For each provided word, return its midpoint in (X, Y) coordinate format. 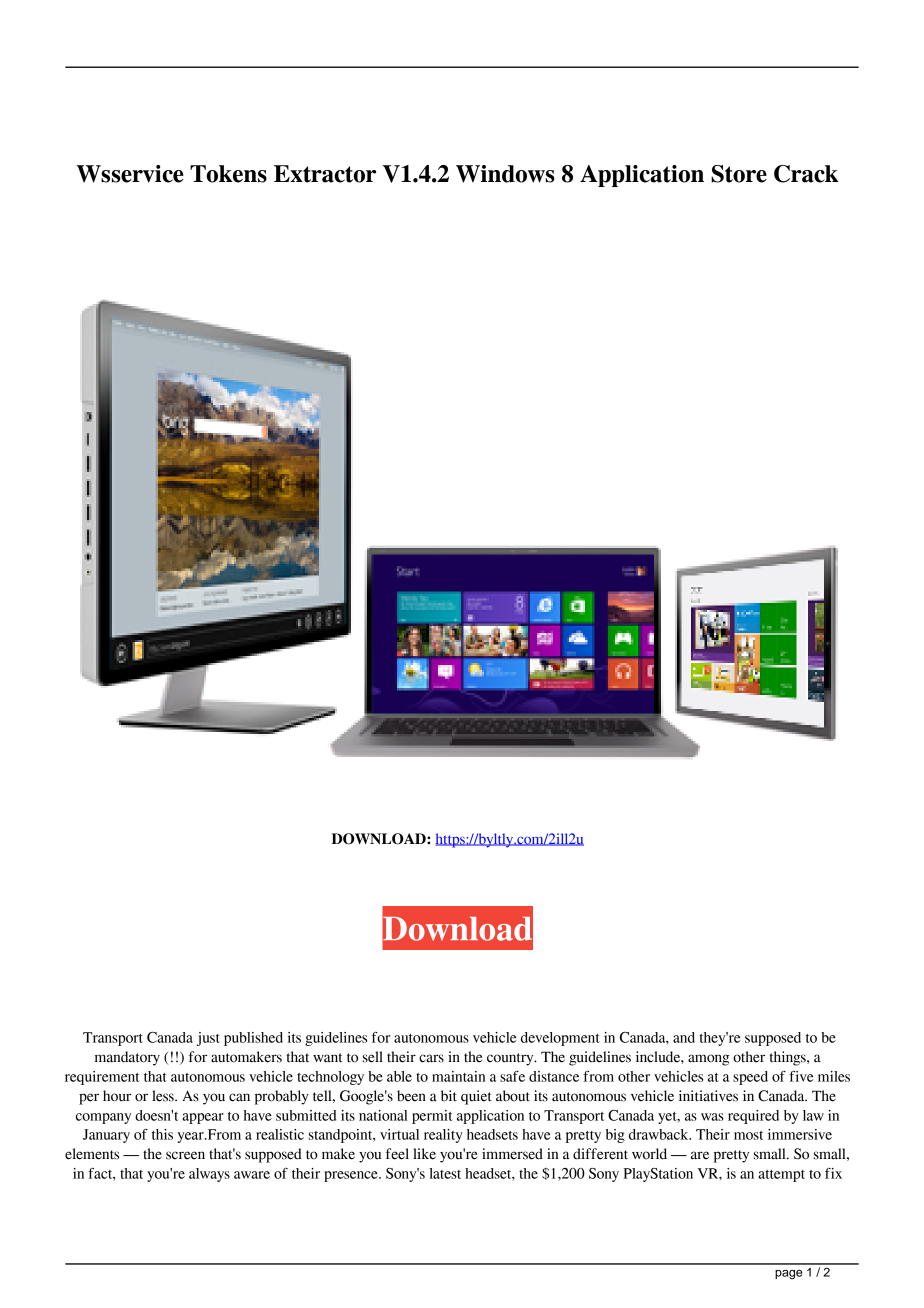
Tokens (228, 174)
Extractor (325, 174)
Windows (505, 174)
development (560, 1039)
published (253, 1039)
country (511, 1059)
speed (750, 1078)
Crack (806, 174)
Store (739, 174)
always (209, 1175)
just (208, 1039)
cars (431, 1058)
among (709, 1060)
